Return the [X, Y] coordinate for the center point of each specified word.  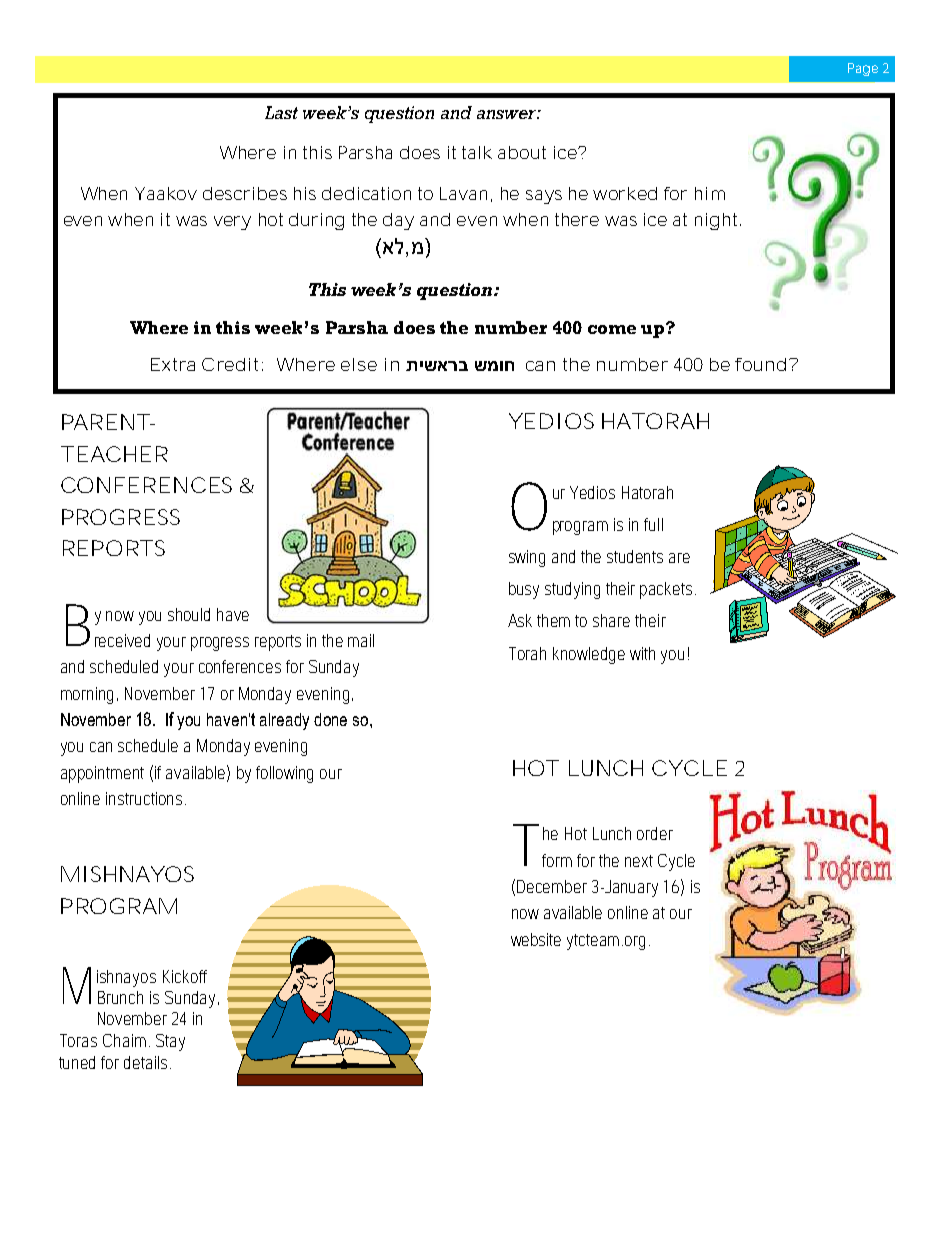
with [642, 653]
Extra [173, 364]
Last [281, 112]
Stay [170, 1042]
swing [527, 558]
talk [477, 152]
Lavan [463, 193]
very [232, 223]
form [557, 860]
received [122, 640]
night [718, 221]
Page [863, 69]
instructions [146, 798]
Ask [520, 620]
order [655, 833]
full [653, 524]
